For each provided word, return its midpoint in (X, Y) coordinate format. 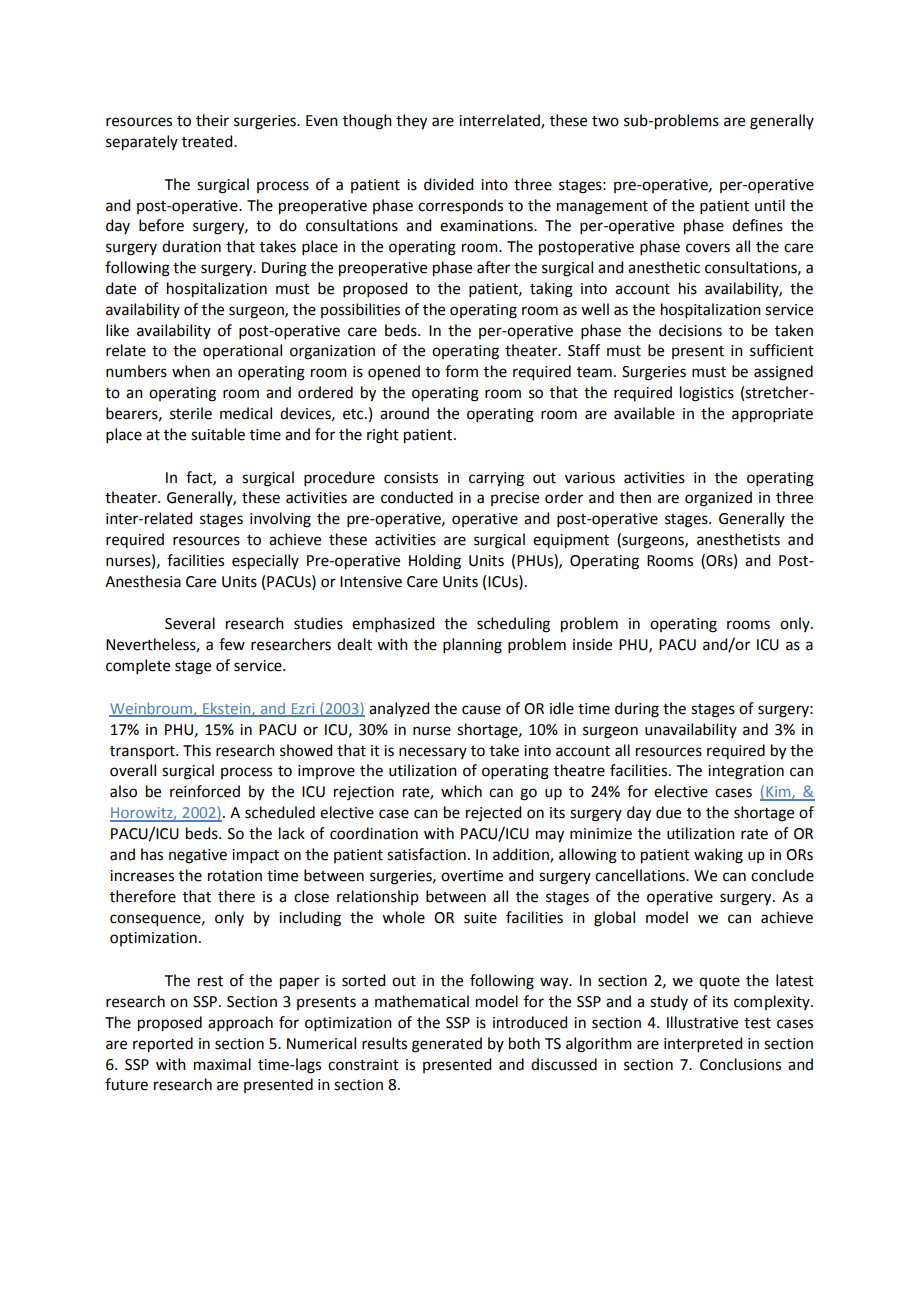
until (770, 205)
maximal (222, 1064)
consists (411, 478)
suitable (218, 434)
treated (208, 141)
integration (746, 772)
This (197, 750)
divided (448, 184)
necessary (433, 753)
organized (718, 499)
